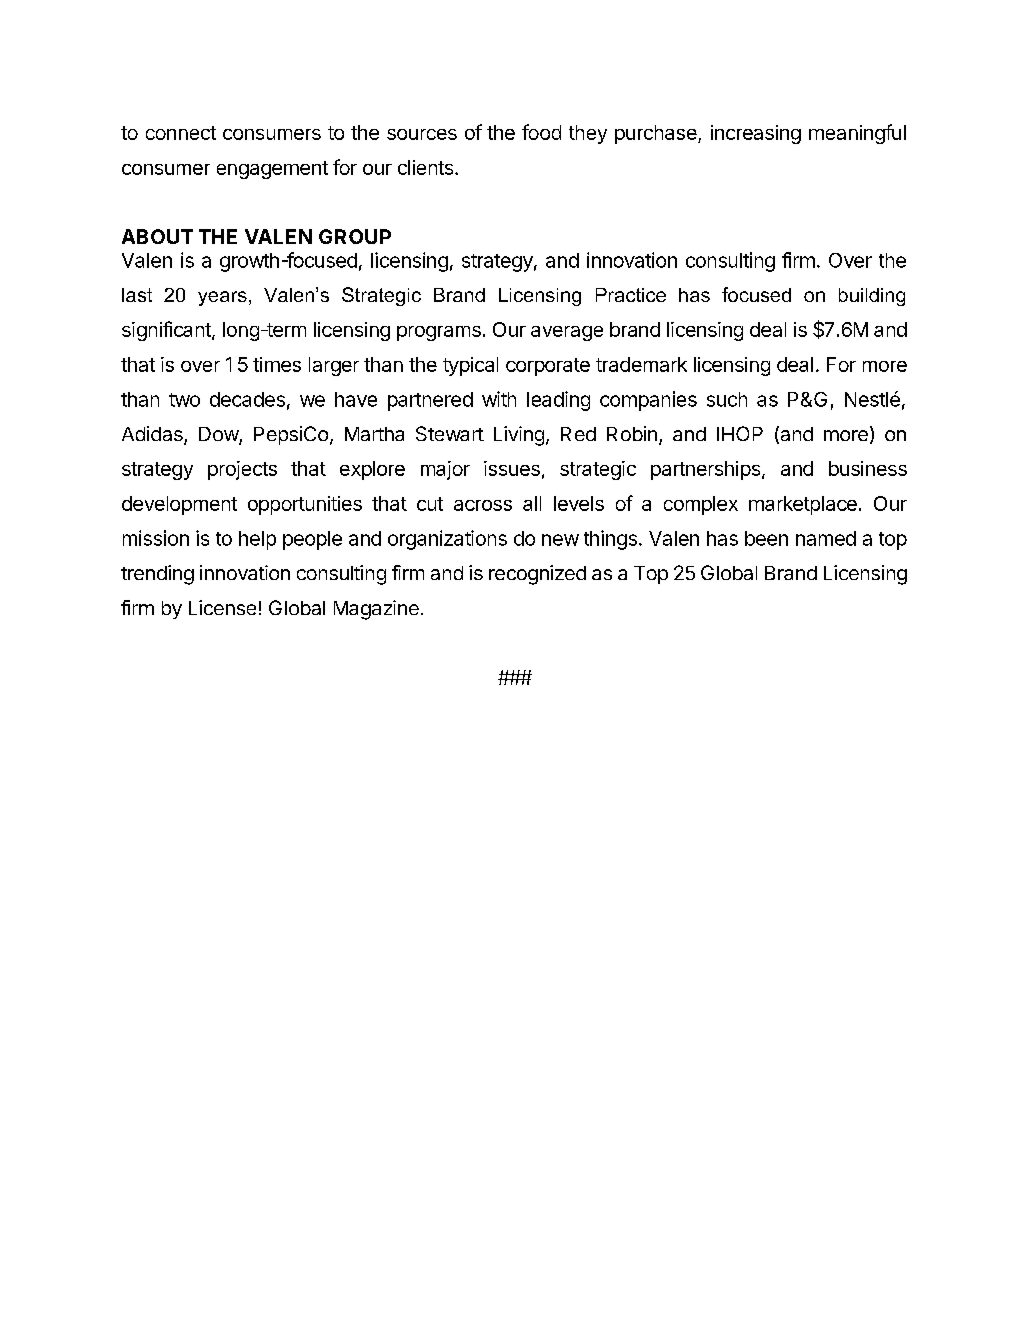 The image size is (1028, 1330). What do you see at coordinates (756, 134) in the image?
I see `increasing` at bounding box center [756, 134].
